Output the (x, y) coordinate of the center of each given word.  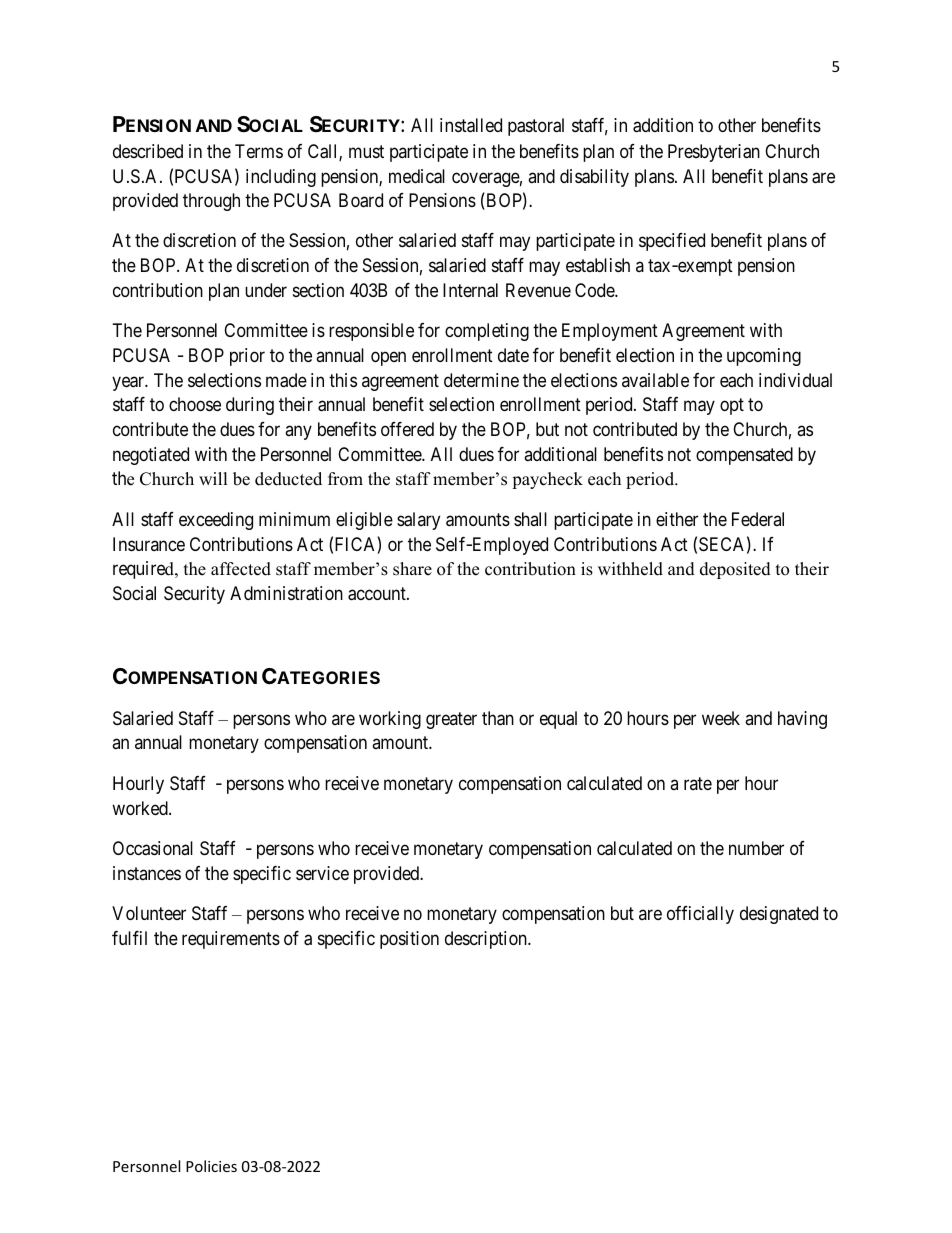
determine (481, 380)
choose (195, 404)
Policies (211, 1166)
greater (451, 720)
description (487, 940)
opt (732, 407)
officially (700, 915)
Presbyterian (714, 153)
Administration (286, 593)
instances (147, 873)
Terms (259, 151)
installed (471, 125)
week (721, 718)
